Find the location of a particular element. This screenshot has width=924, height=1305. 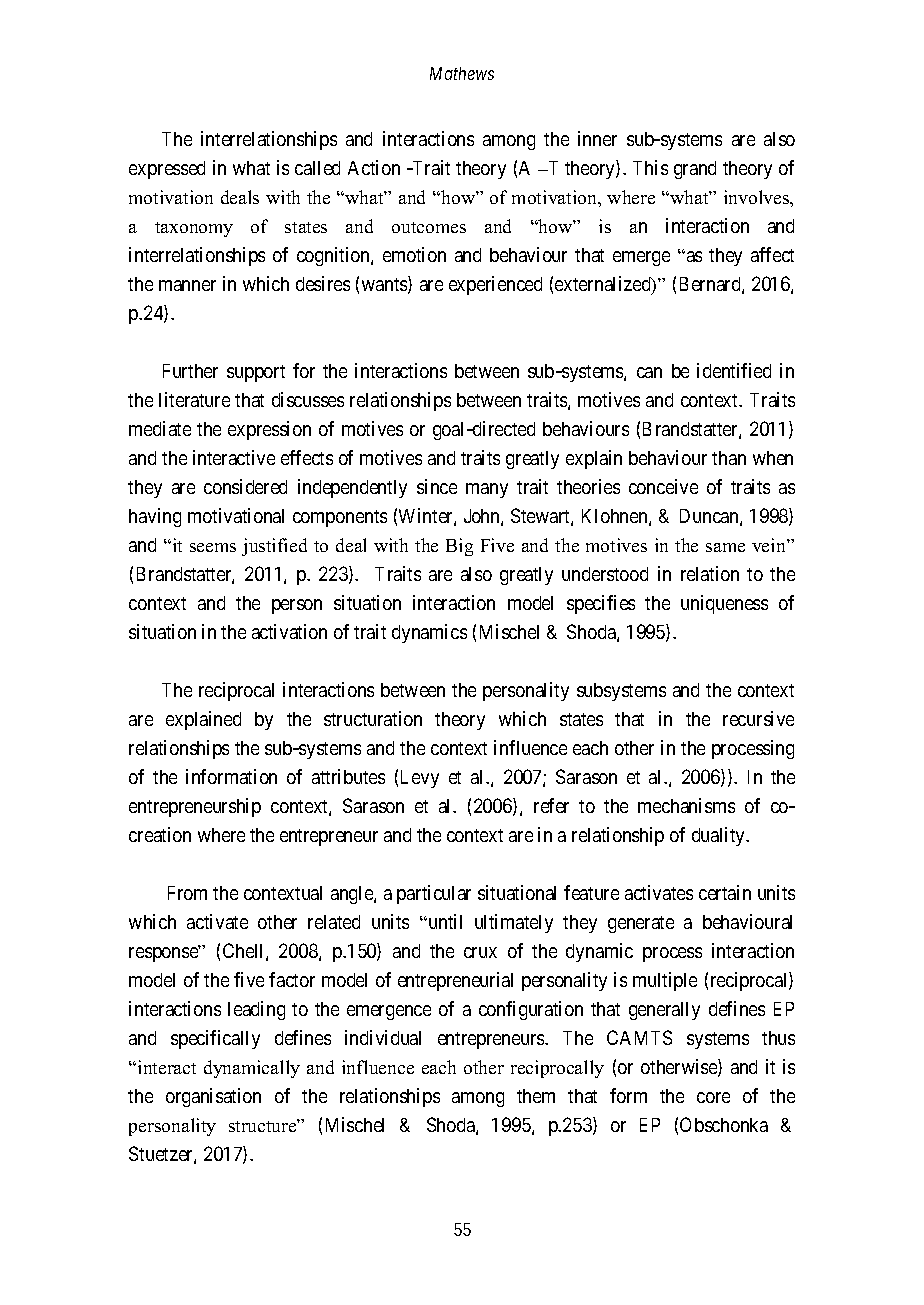

Mathews is located at coordinates (462, 73).
